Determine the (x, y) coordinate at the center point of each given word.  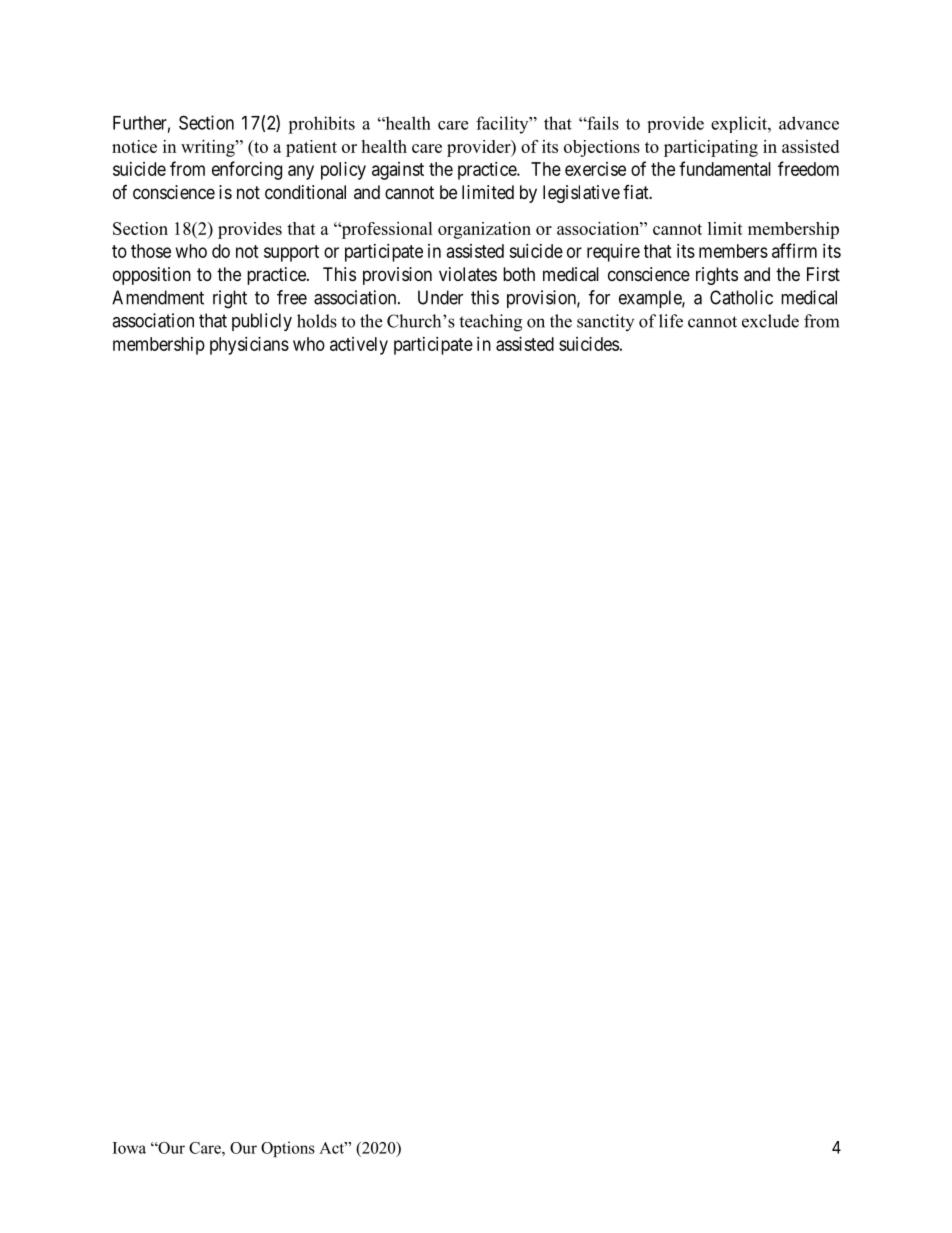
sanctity (605, 322)
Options (288, 1149)
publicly (262, 322)
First (823, 274)
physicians (249, 346)
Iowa (129, 1148)
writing (209, 148)
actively (359, 346)
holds (317, 321)
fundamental (725, 168)
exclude (770, 321)
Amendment (158, 297)
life (671, 321)
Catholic (741, 297)
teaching (490, 323)
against (398, 171)
